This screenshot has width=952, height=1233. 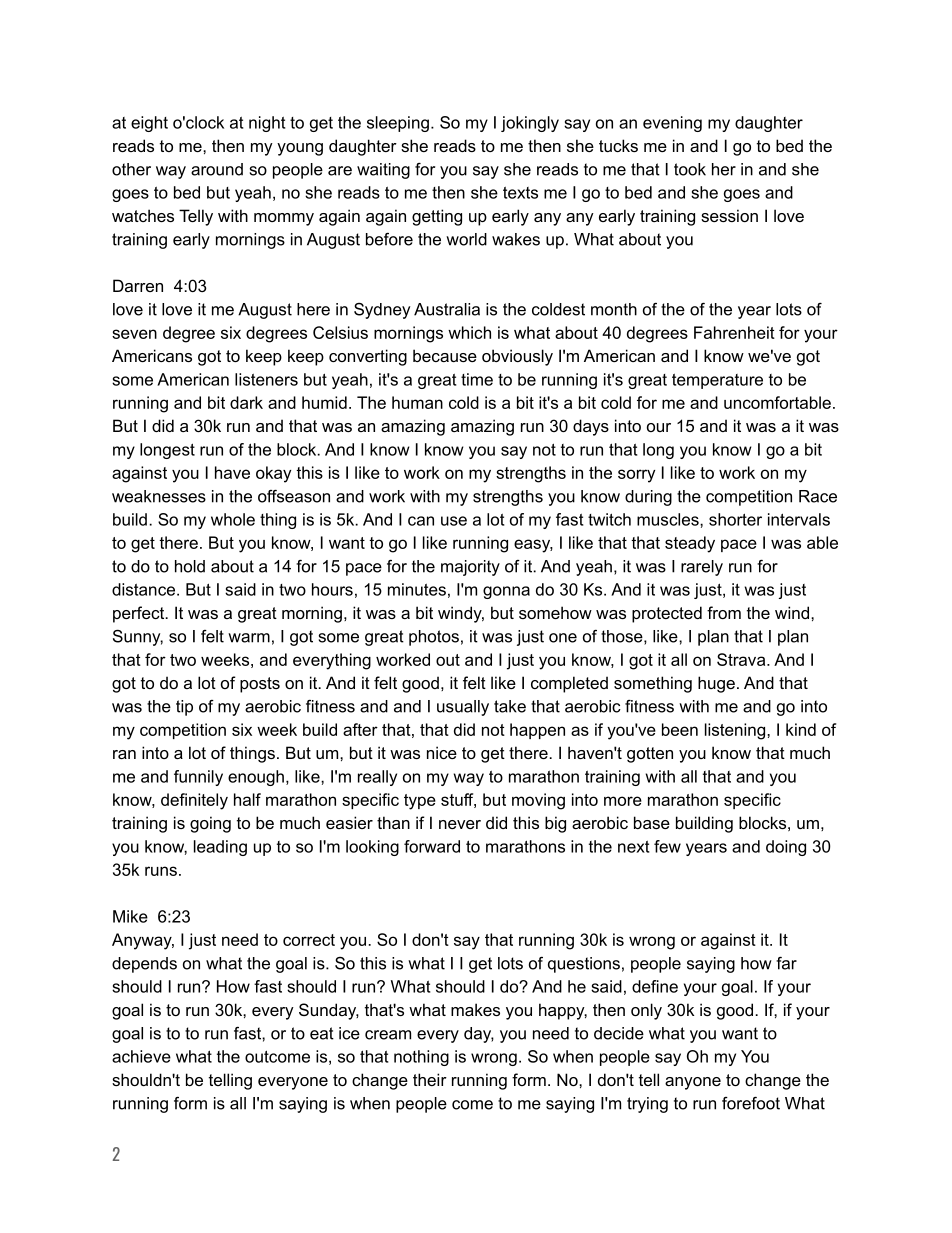 What do you see at coordinates (460, 824) in the screenshot?
I see `never` at bounding box center [460, 824].
